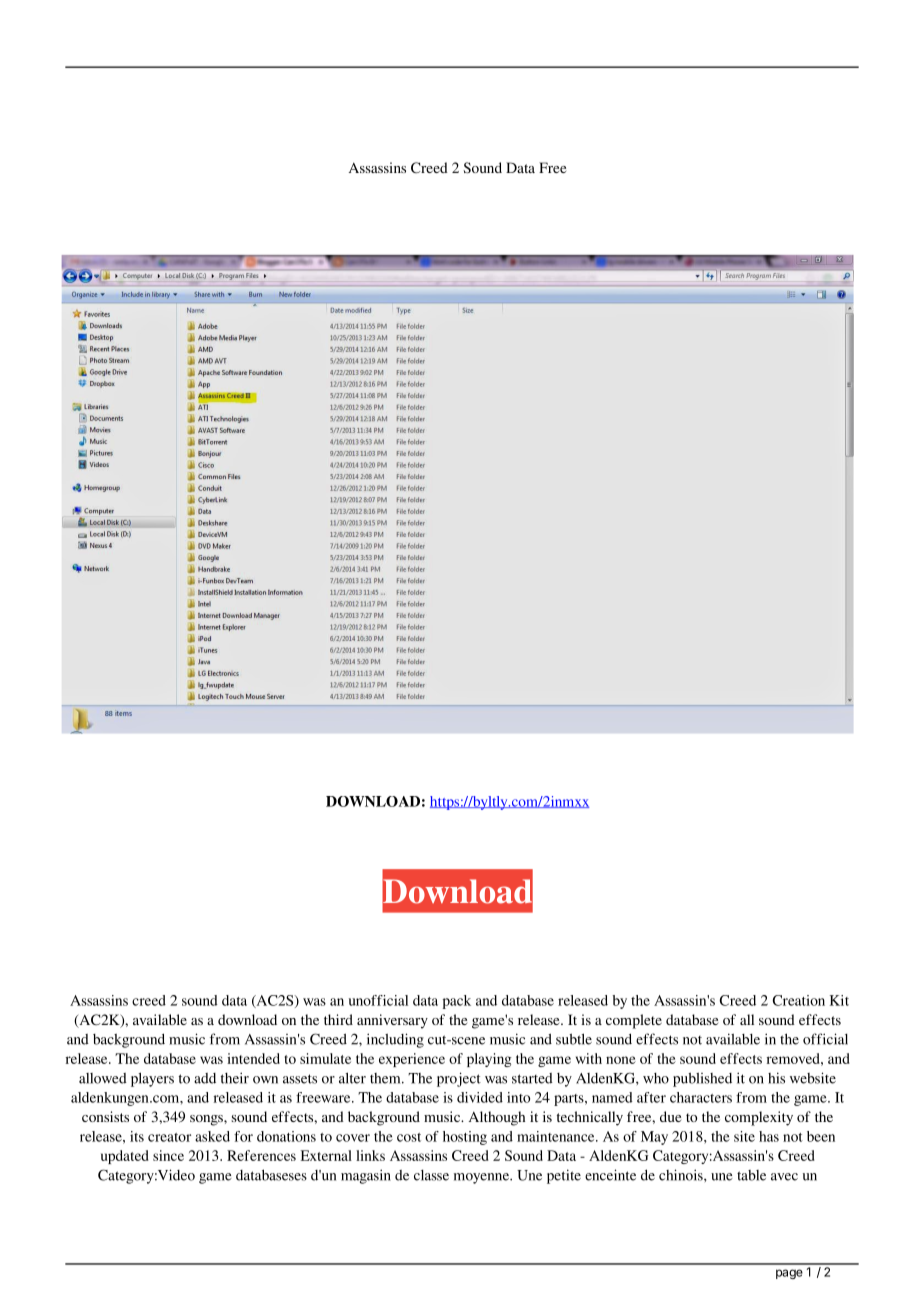 This page has height=1308, width=924. Describe the element at coordinates (457, 1002) in the page. I see `pack` at that location.
